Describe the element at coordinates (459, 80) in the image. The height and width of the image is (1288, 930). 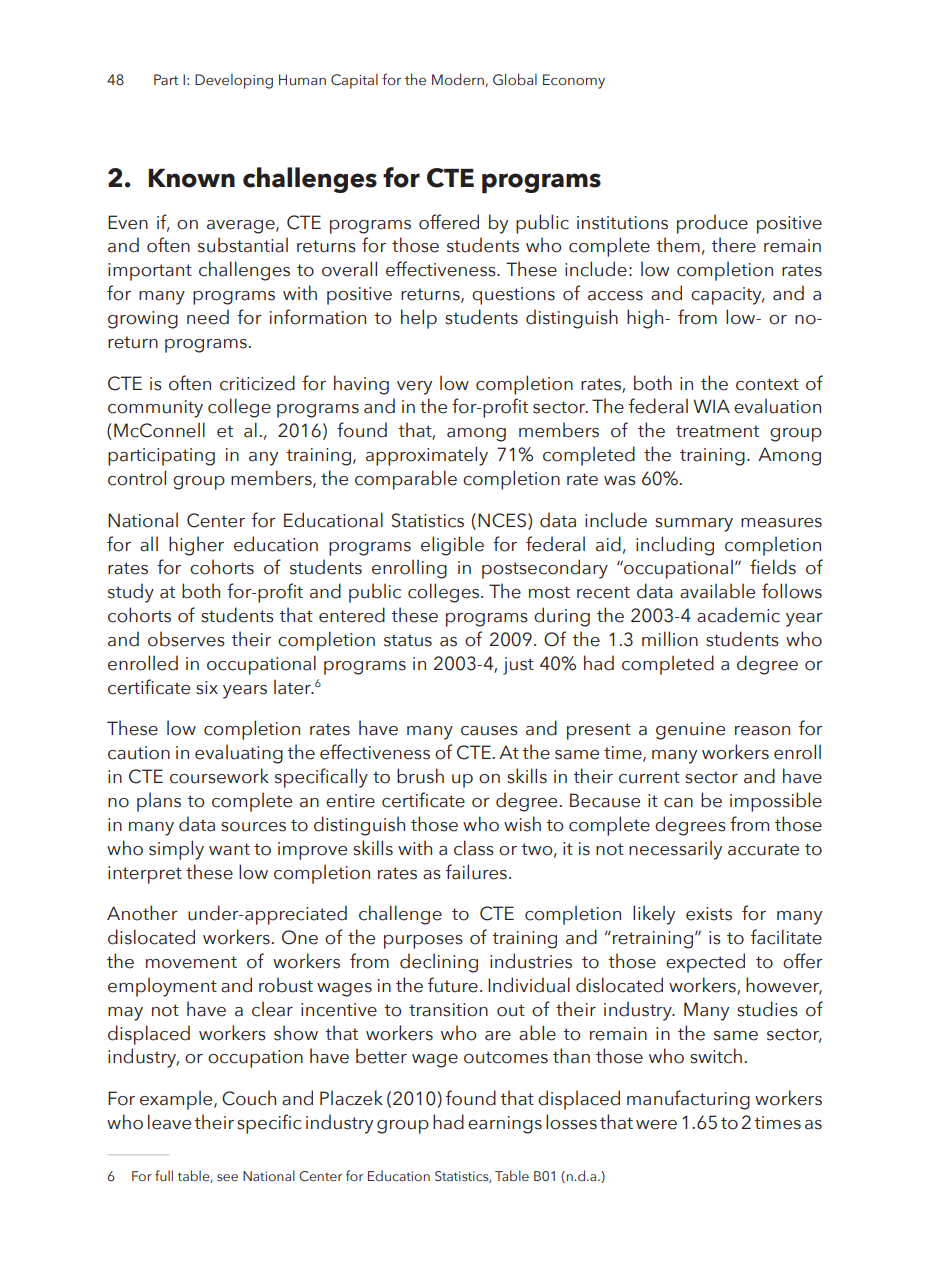
I see `Modern` at that location.
